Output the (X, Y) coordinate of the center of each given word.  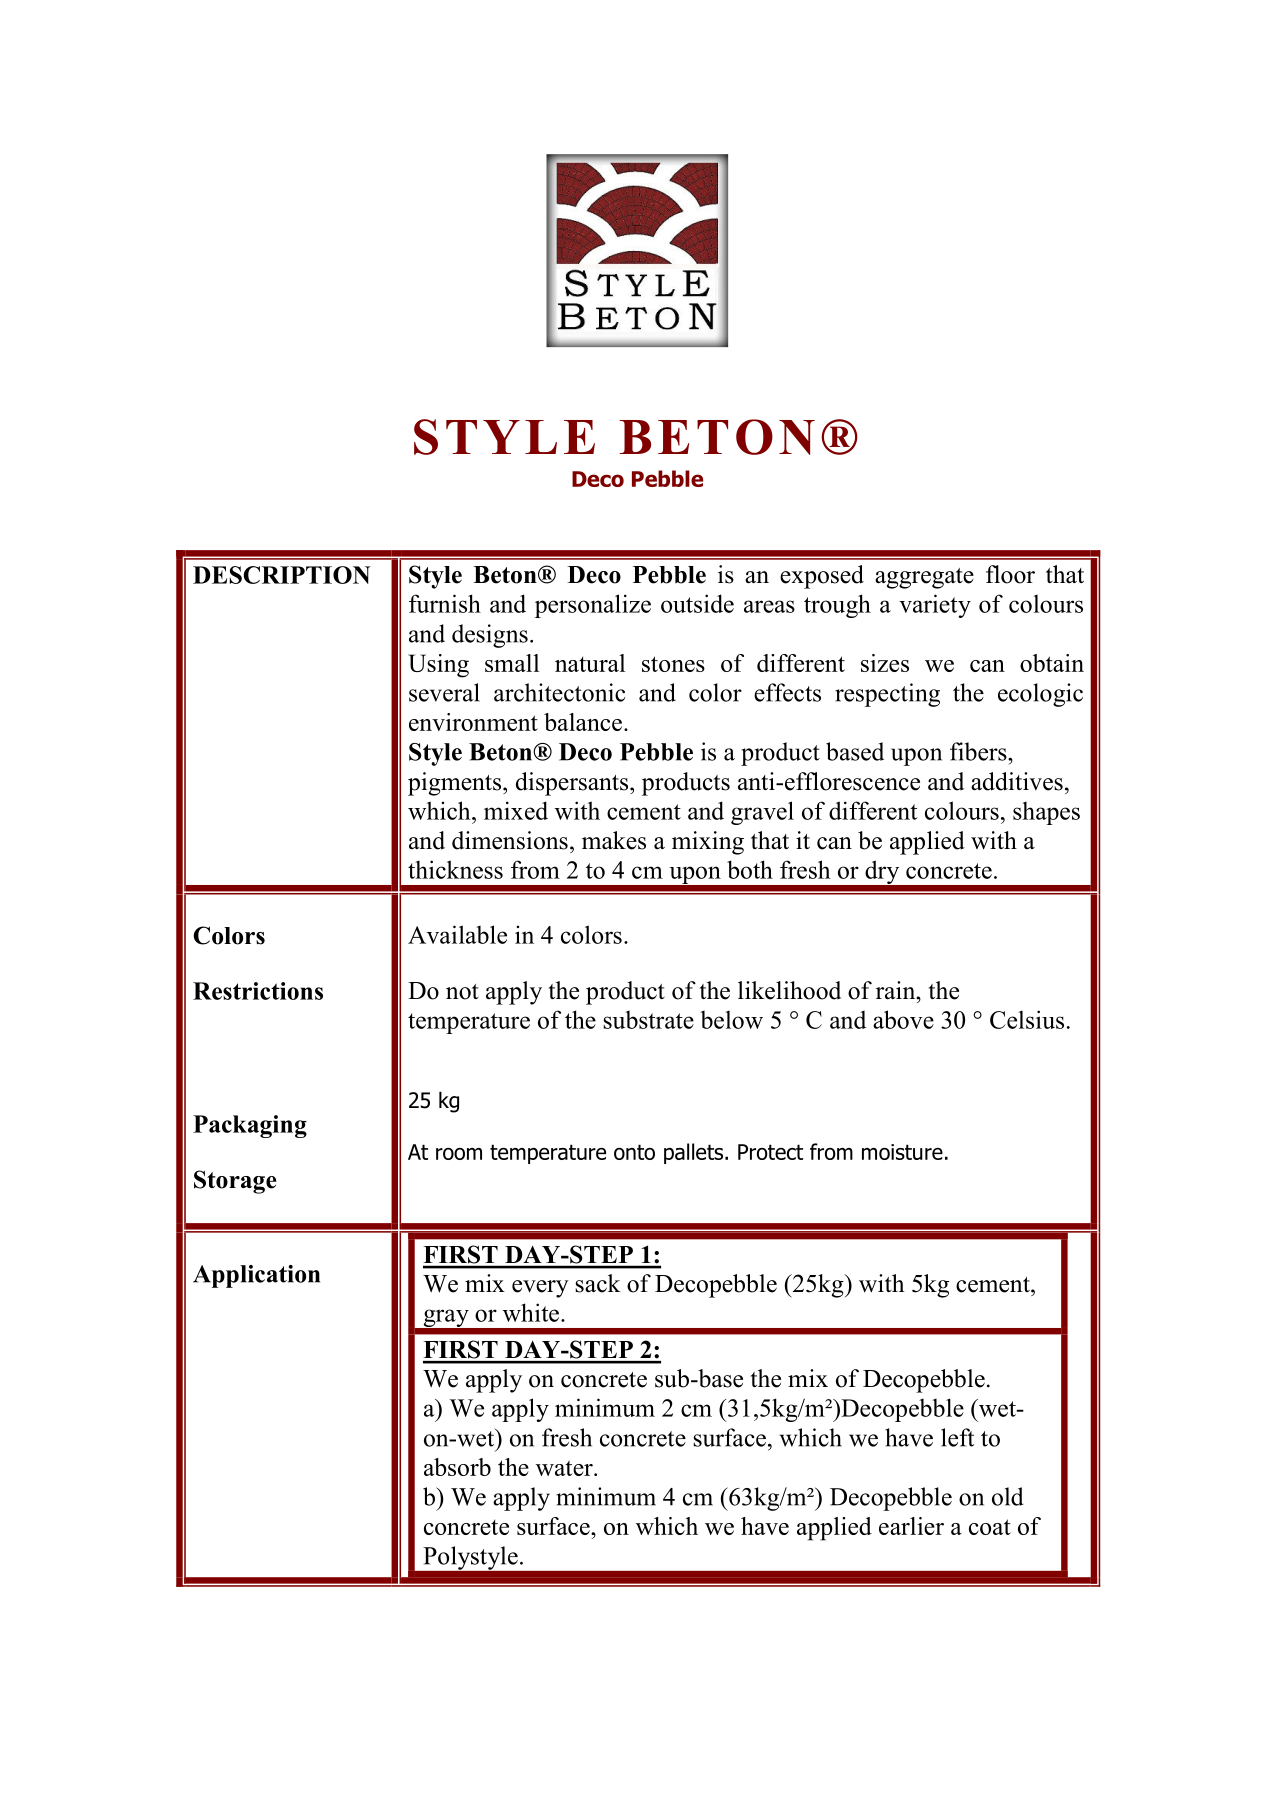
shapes (1046, 813)
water (565, 1468)
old (1008, 1496)
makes (614, 840)
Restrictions (258, 991)
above (903, 1019)
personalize (593, 606)
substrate (648, 1020)
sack (598, 1283)
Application (256, 1276)
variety (935, 606)
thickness (455, 869)
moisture (902, 1152)
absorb (457, 1467)
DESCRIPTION (282, 575)
